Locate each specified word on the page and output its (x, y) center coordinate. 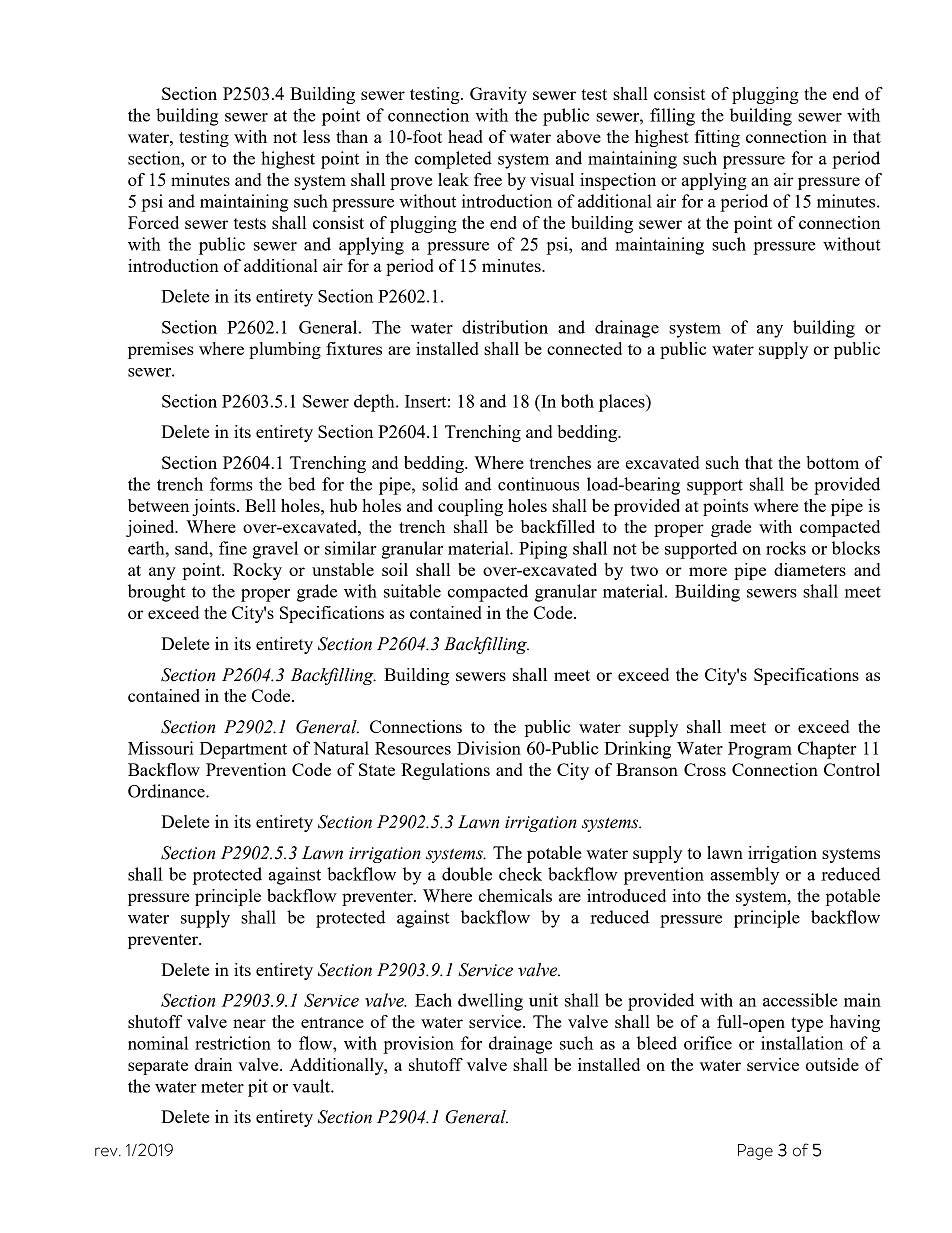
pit (258, 1088)
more (708, 571)
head (465, 136)
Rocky (257, 571)
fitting (717, 138)
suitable (412, 591)
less (316, 136)
